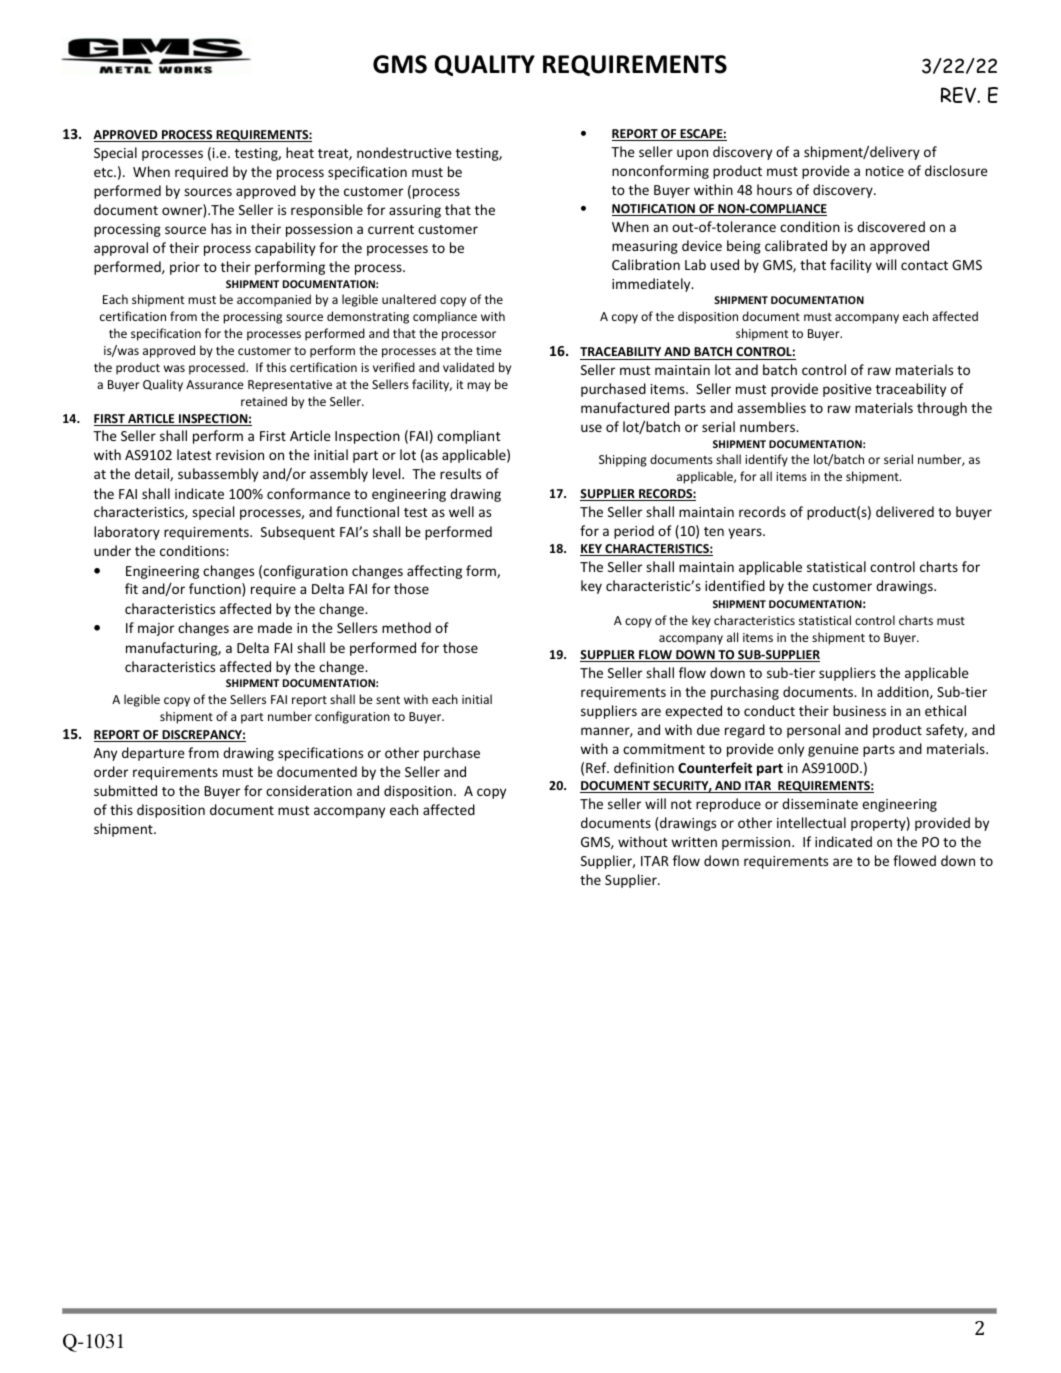 This screenshot has height=1373, width=1061. Describe the element at coordinates (735, 585) in the screenshot. I see `identified` at that location.
